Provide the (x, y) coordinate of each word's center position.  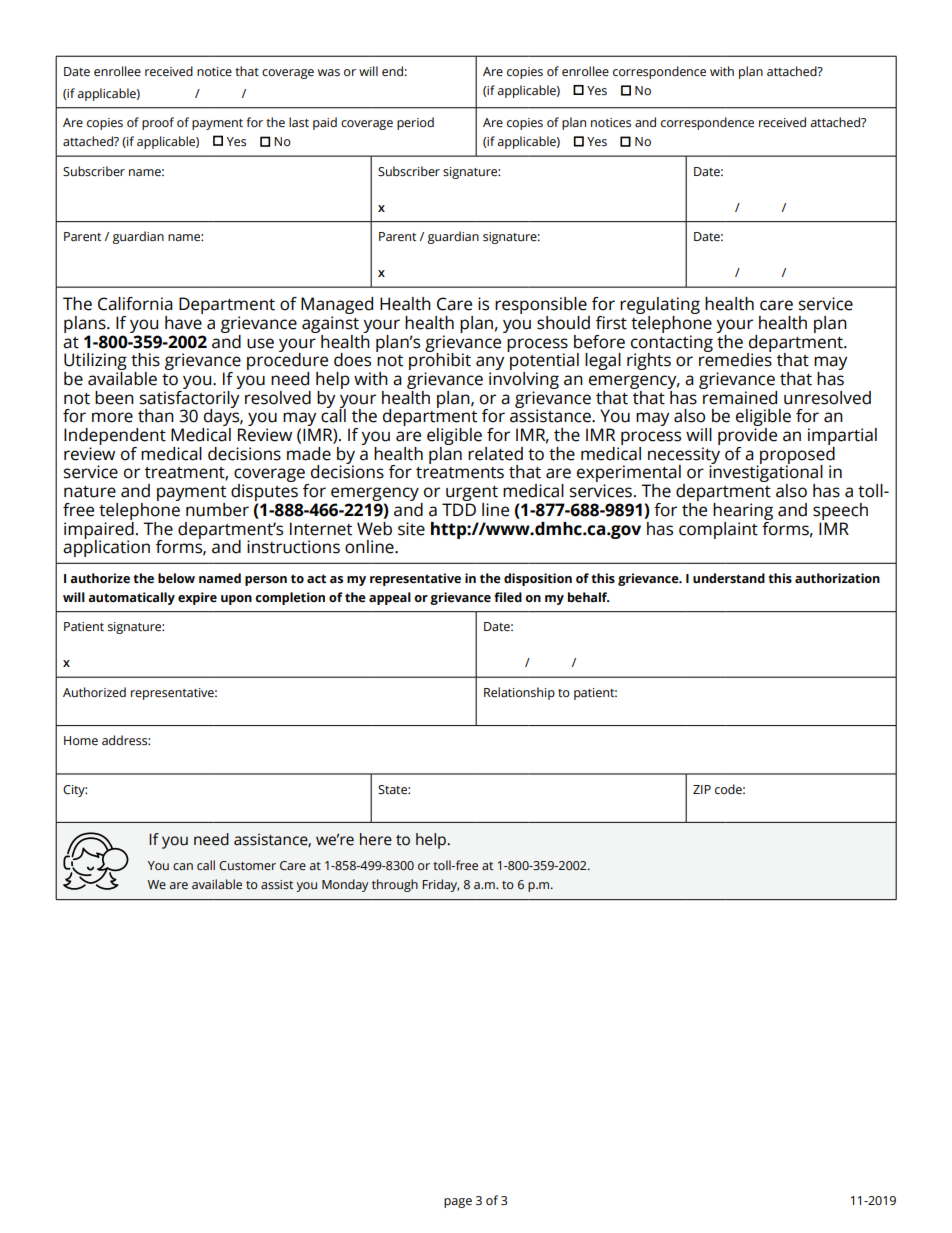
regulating (660, 307)
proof (158, 123)
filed (508, 597)
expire (197, 598)
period (415, 123)
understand (729, 578)
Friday (440, 885)
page (458, 1203)
